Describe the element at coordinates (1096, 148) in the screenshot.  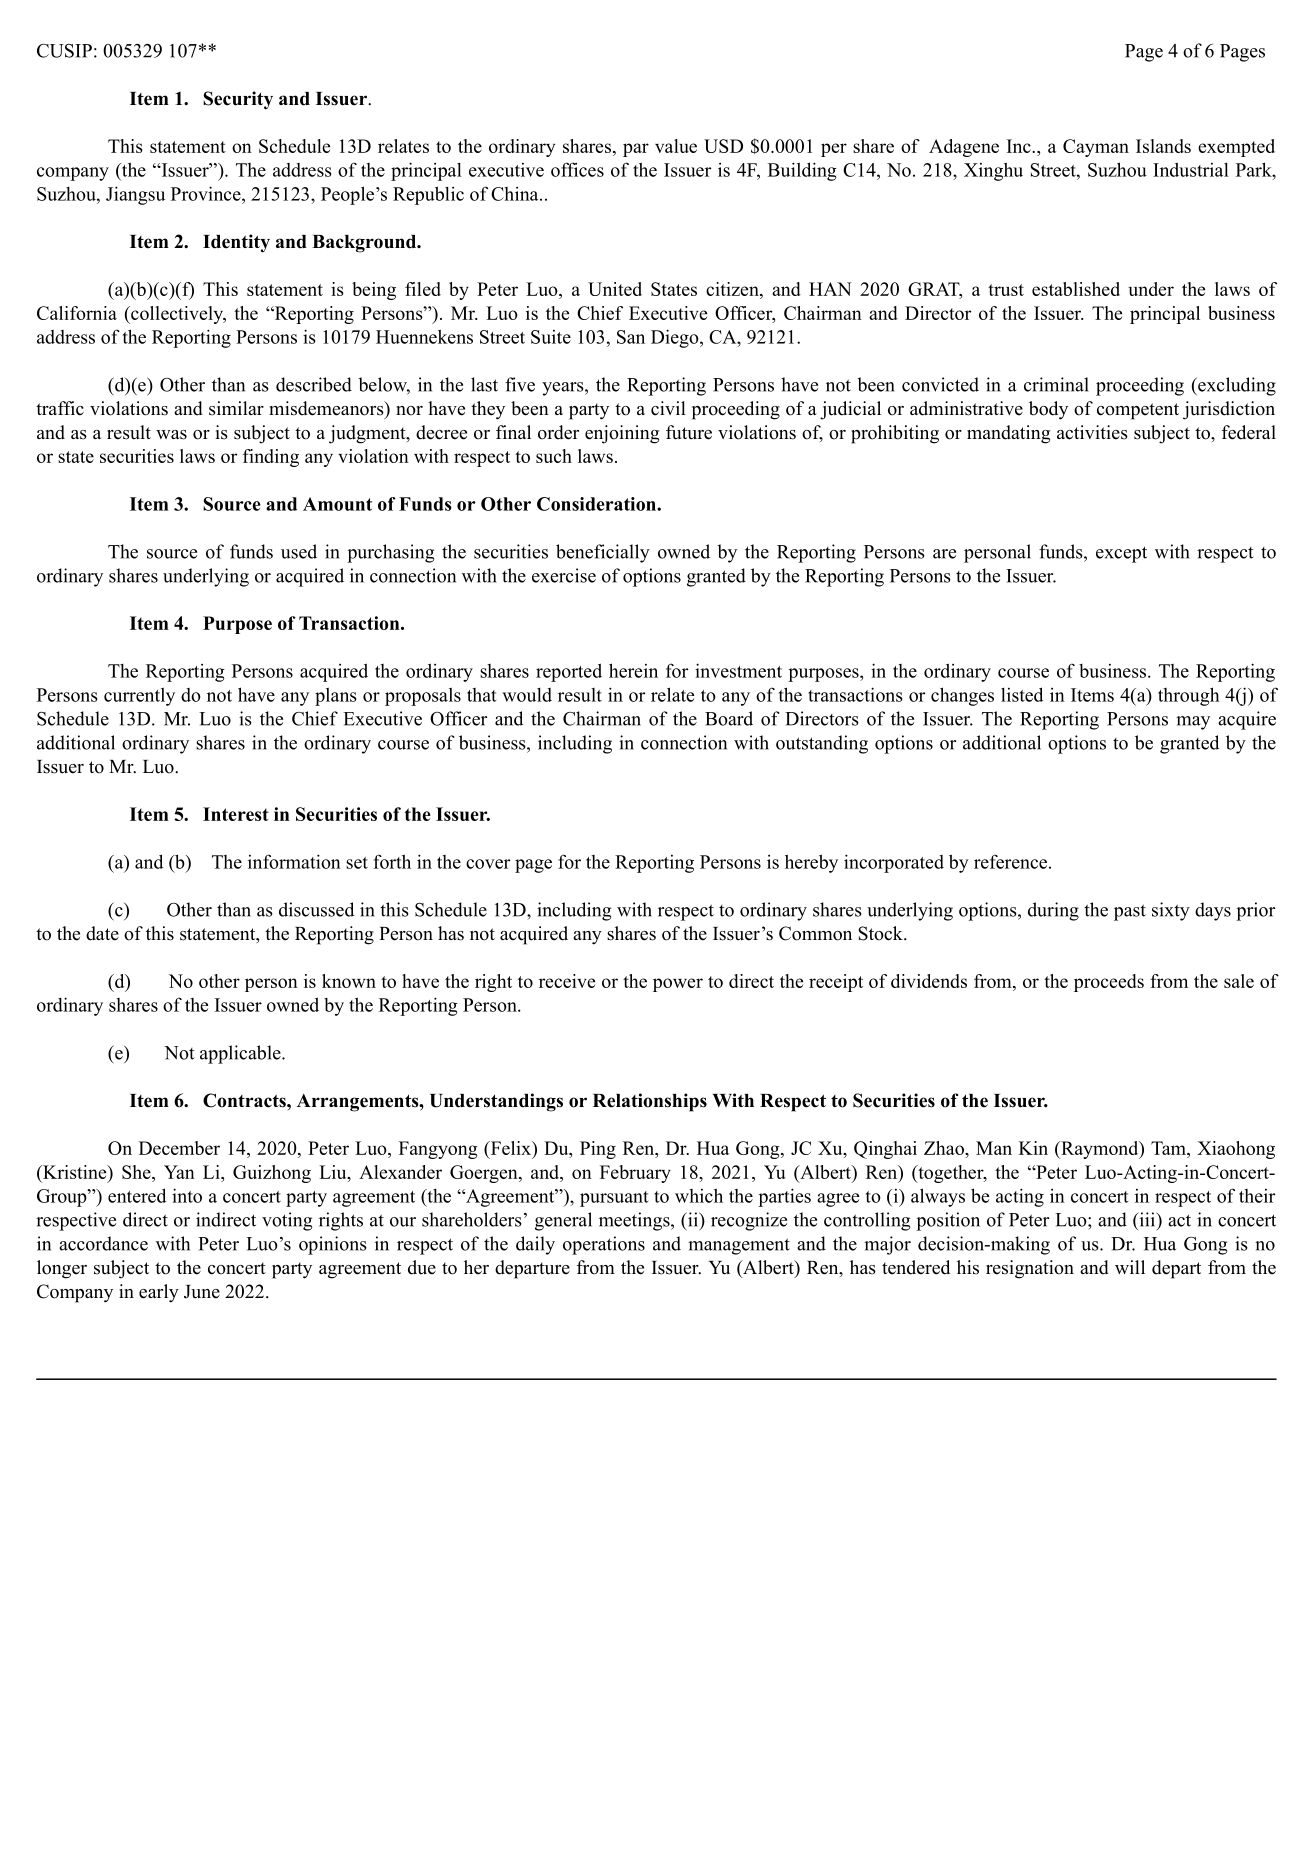
I see `Cayman` at that location.
